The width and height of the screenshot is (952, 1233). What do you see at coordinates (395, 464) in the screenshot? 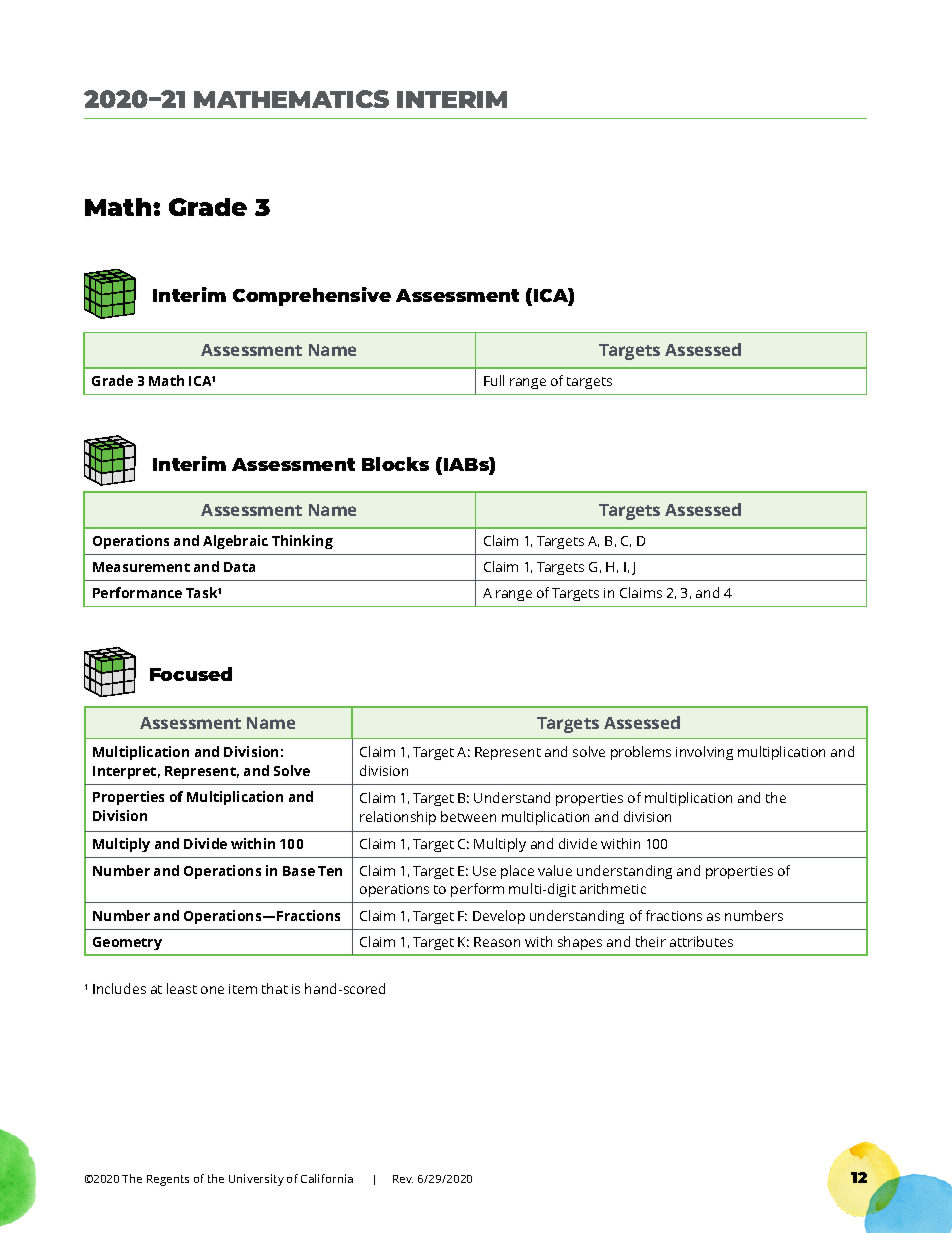
I see `Blocks` at bounding box center [395, 464].
